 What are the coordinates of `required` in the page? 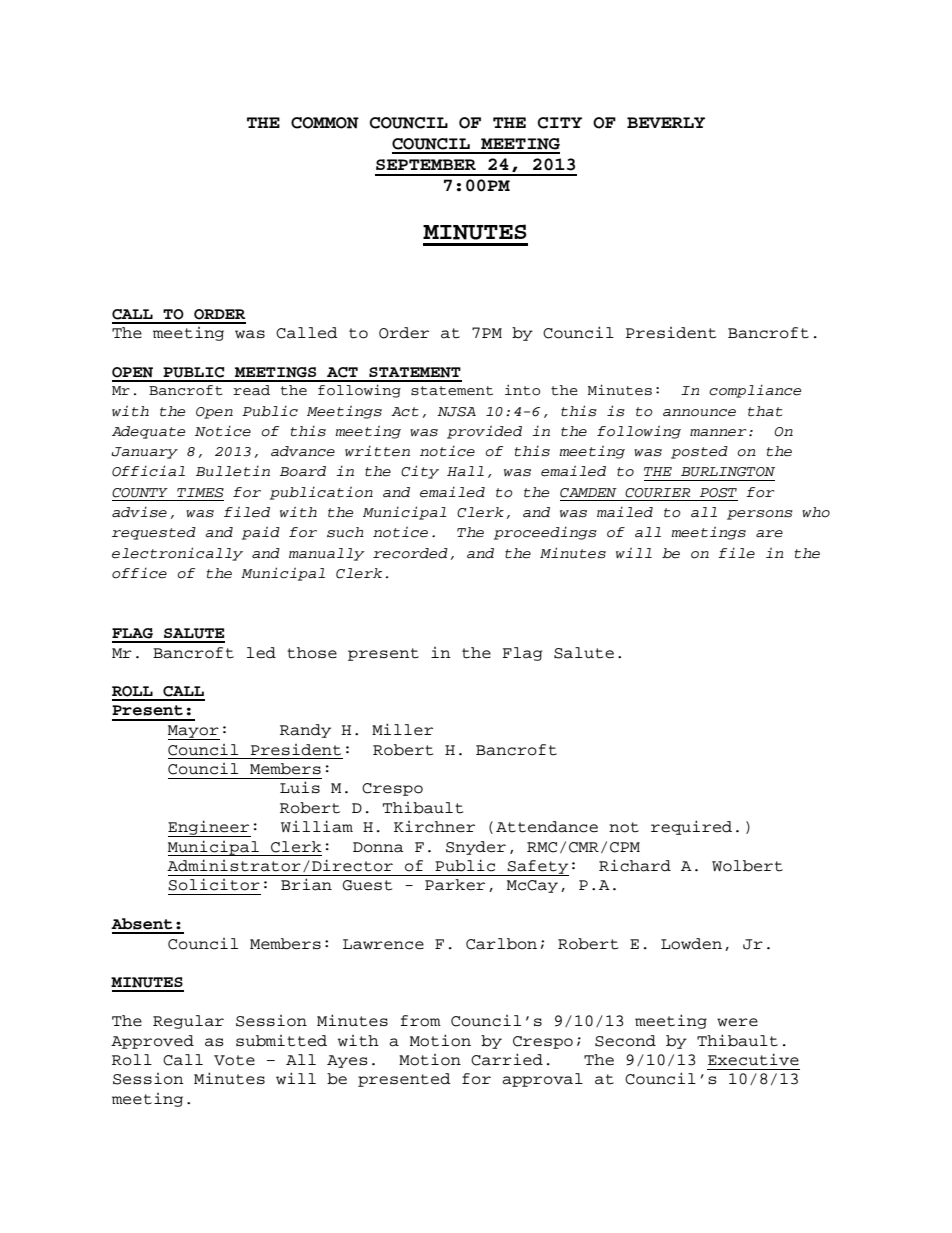 It's located at (691, 827).
